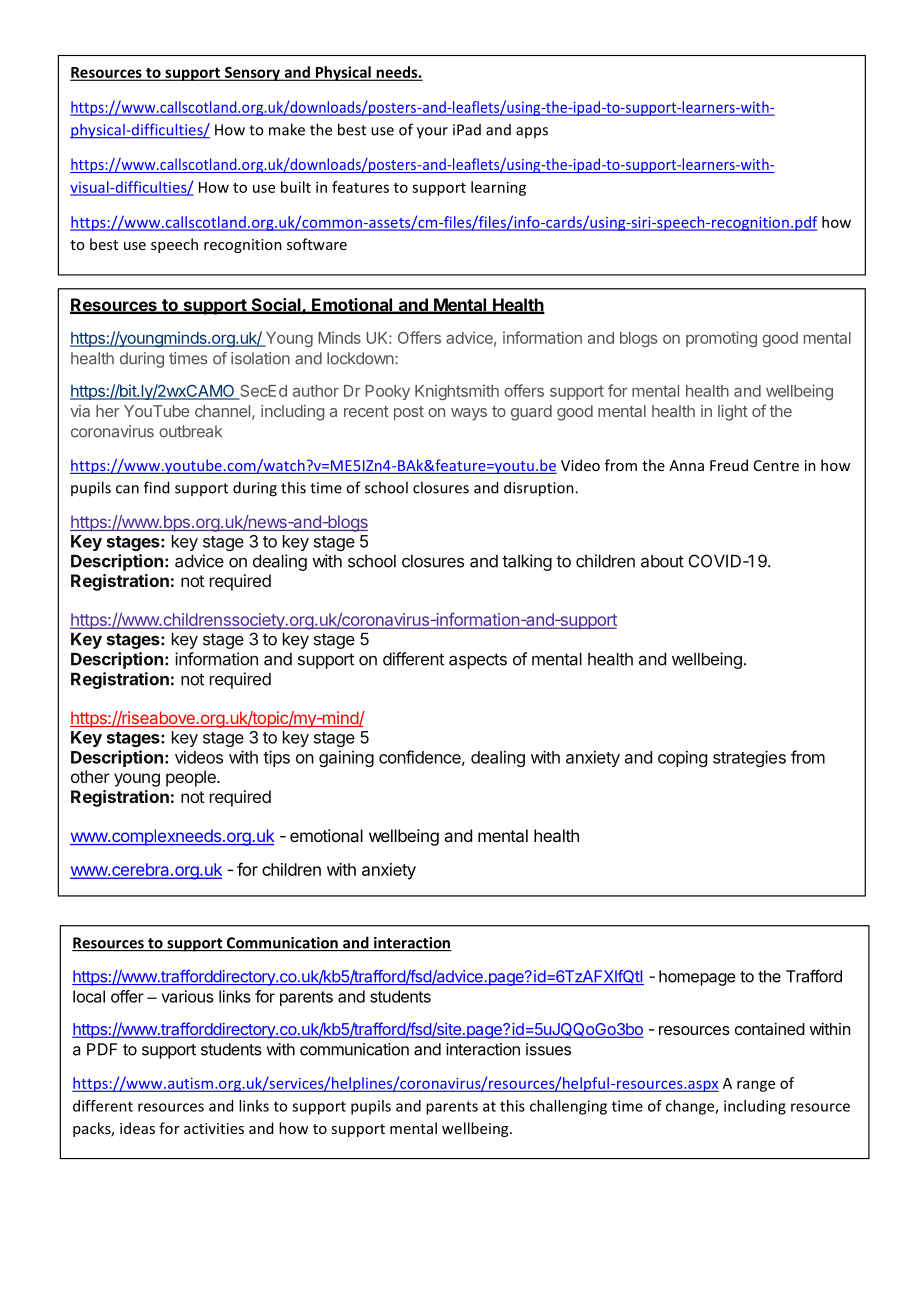 The width and height of the image is (924, 1307). I want to click on apps, so click(532, 132).
